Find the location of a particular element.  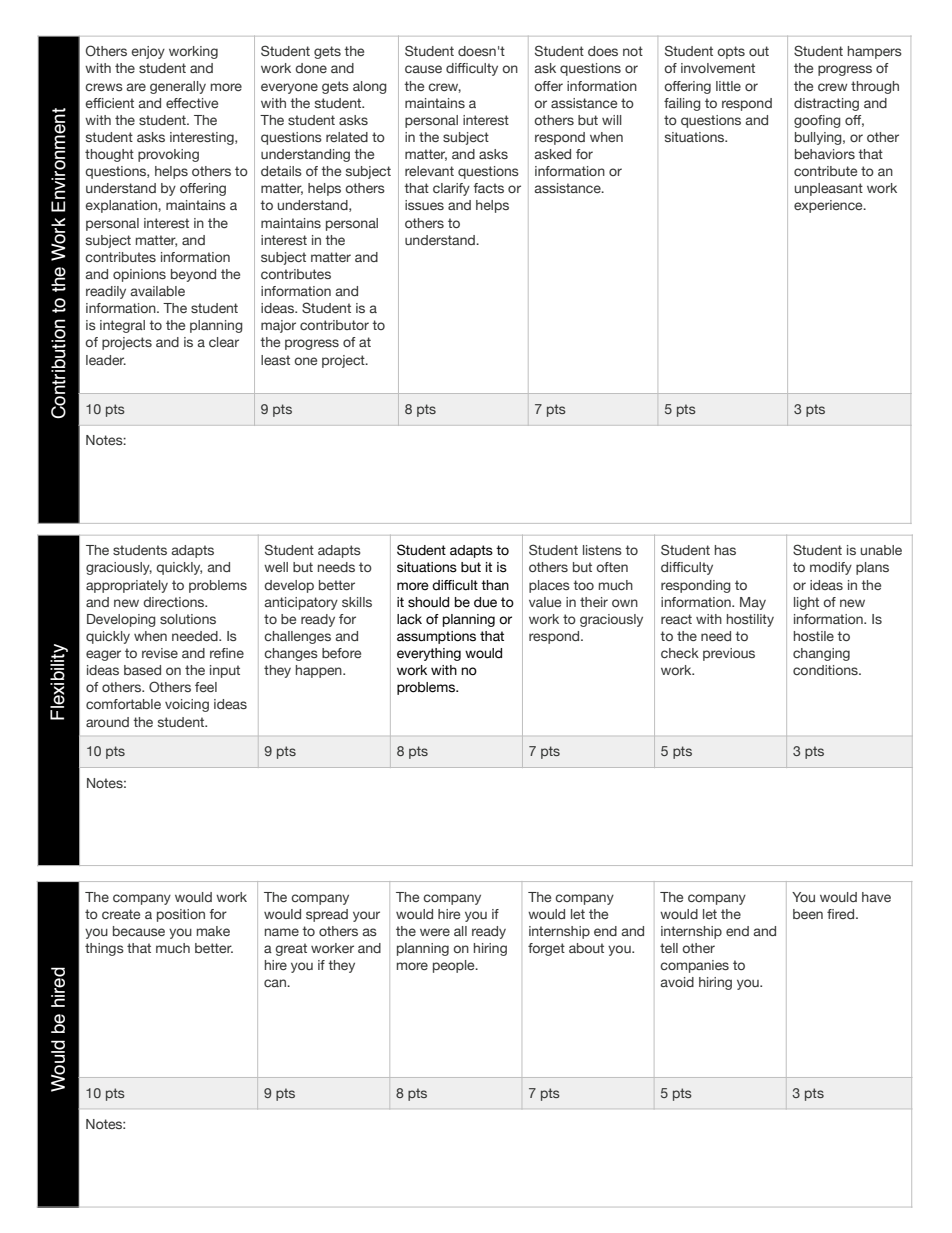

changing is located at coordinates (821, 654).
